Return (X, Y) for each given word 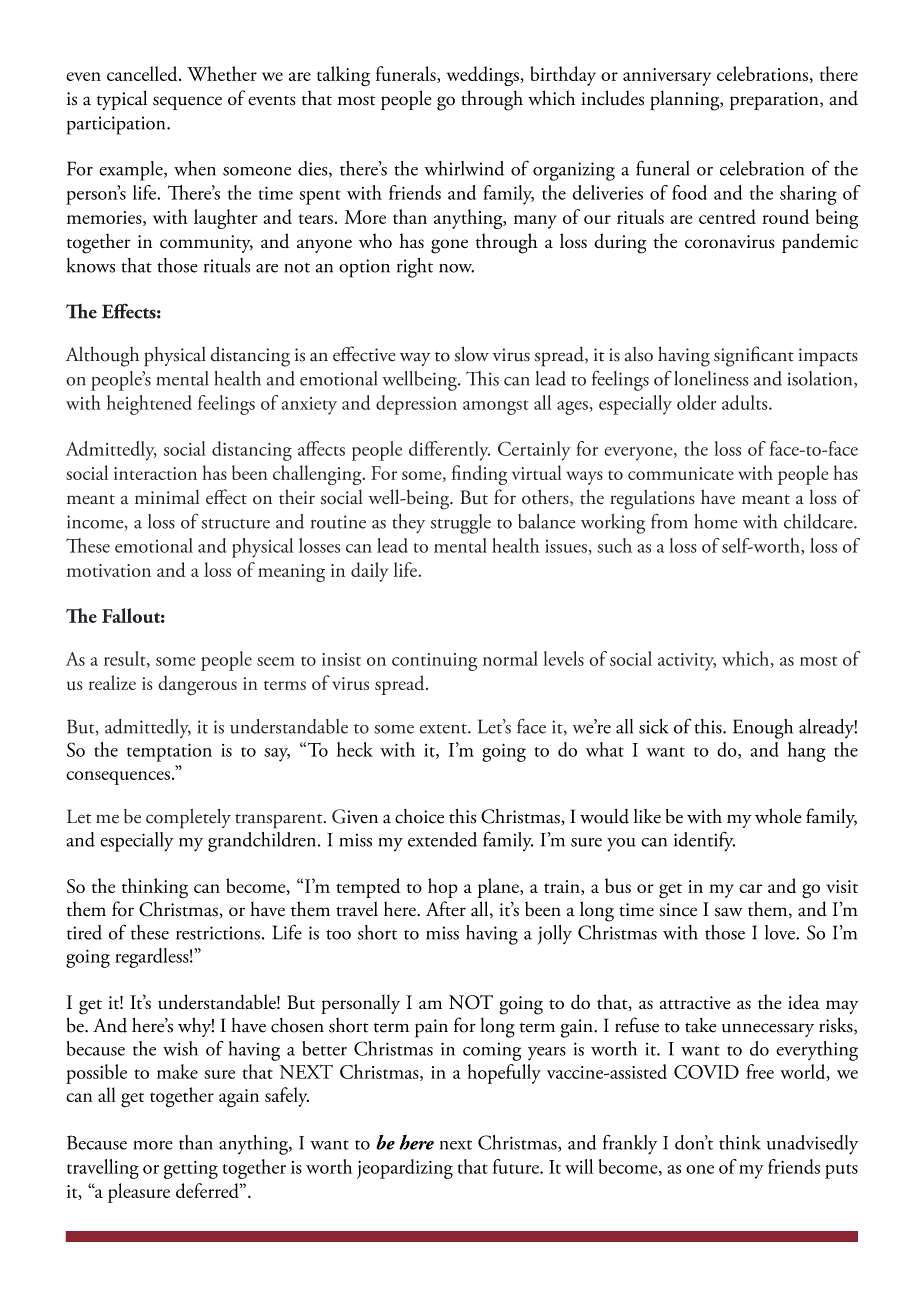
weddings (483, 76)
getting (191, 1170)
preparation (775, 101)
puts (841, 1171)
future (516, 1166)
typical (122, 100)
